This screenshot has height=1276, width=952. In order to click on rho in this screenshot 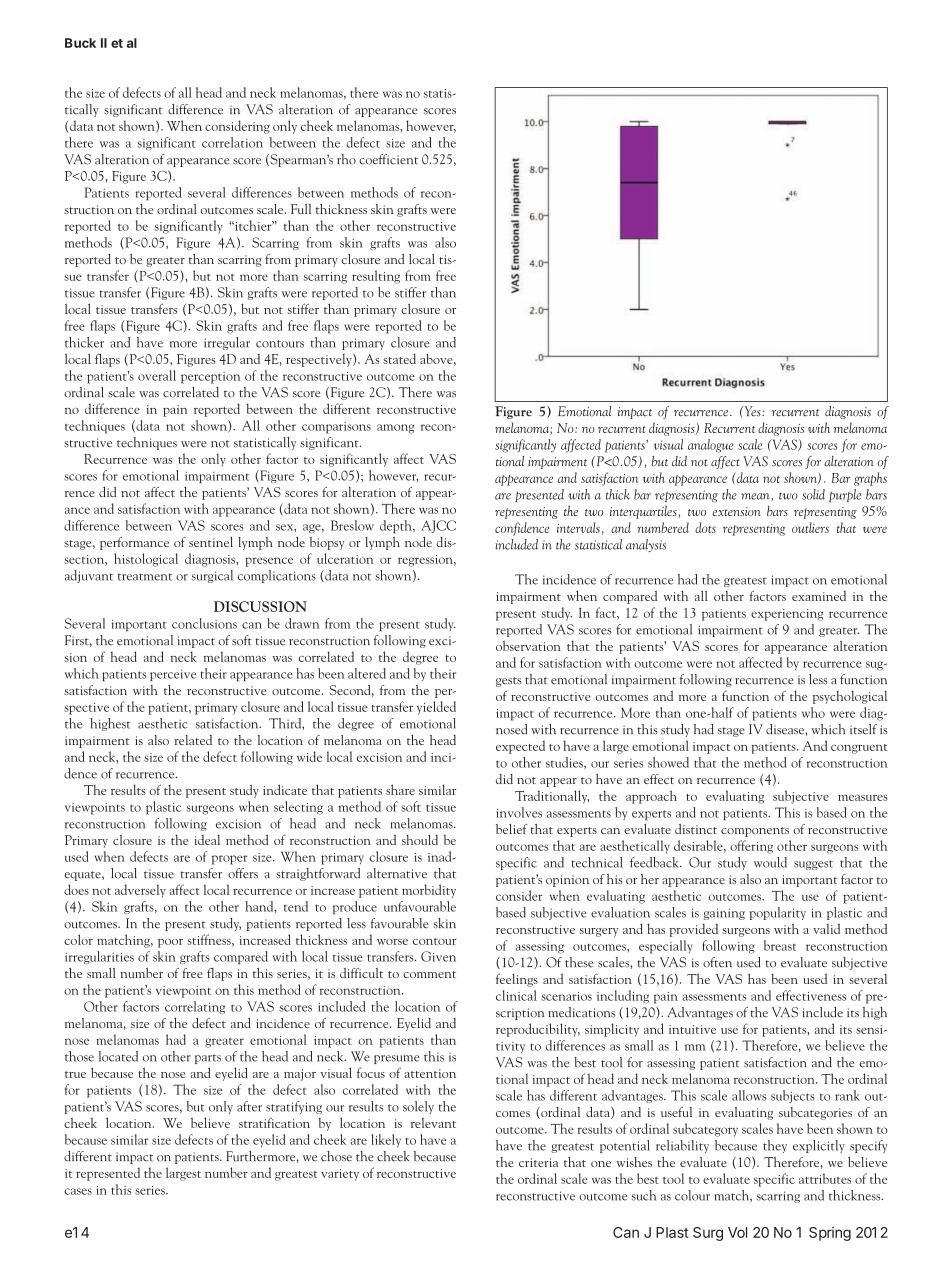, I will do `click(346, 159)`.
